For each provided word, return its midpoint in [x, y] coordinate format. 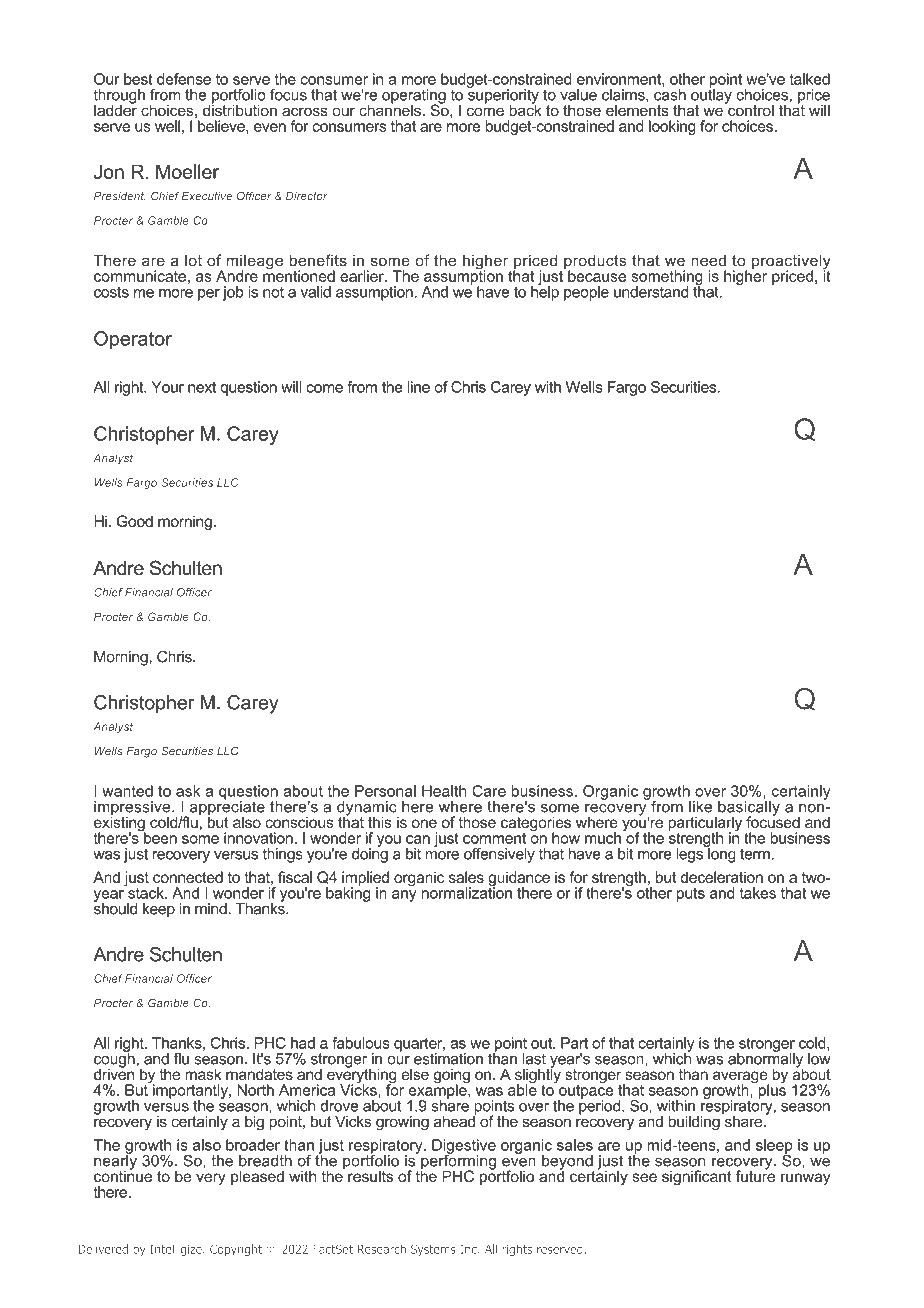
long [721, 854]
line [418, 387]
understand [651, 292]
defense [184, 79]
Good [135, 521]
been [159, 837]
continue [123, 1175]
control [750, 109]
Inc [469, 1249]
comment [494, 838]
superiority [503, 96]
